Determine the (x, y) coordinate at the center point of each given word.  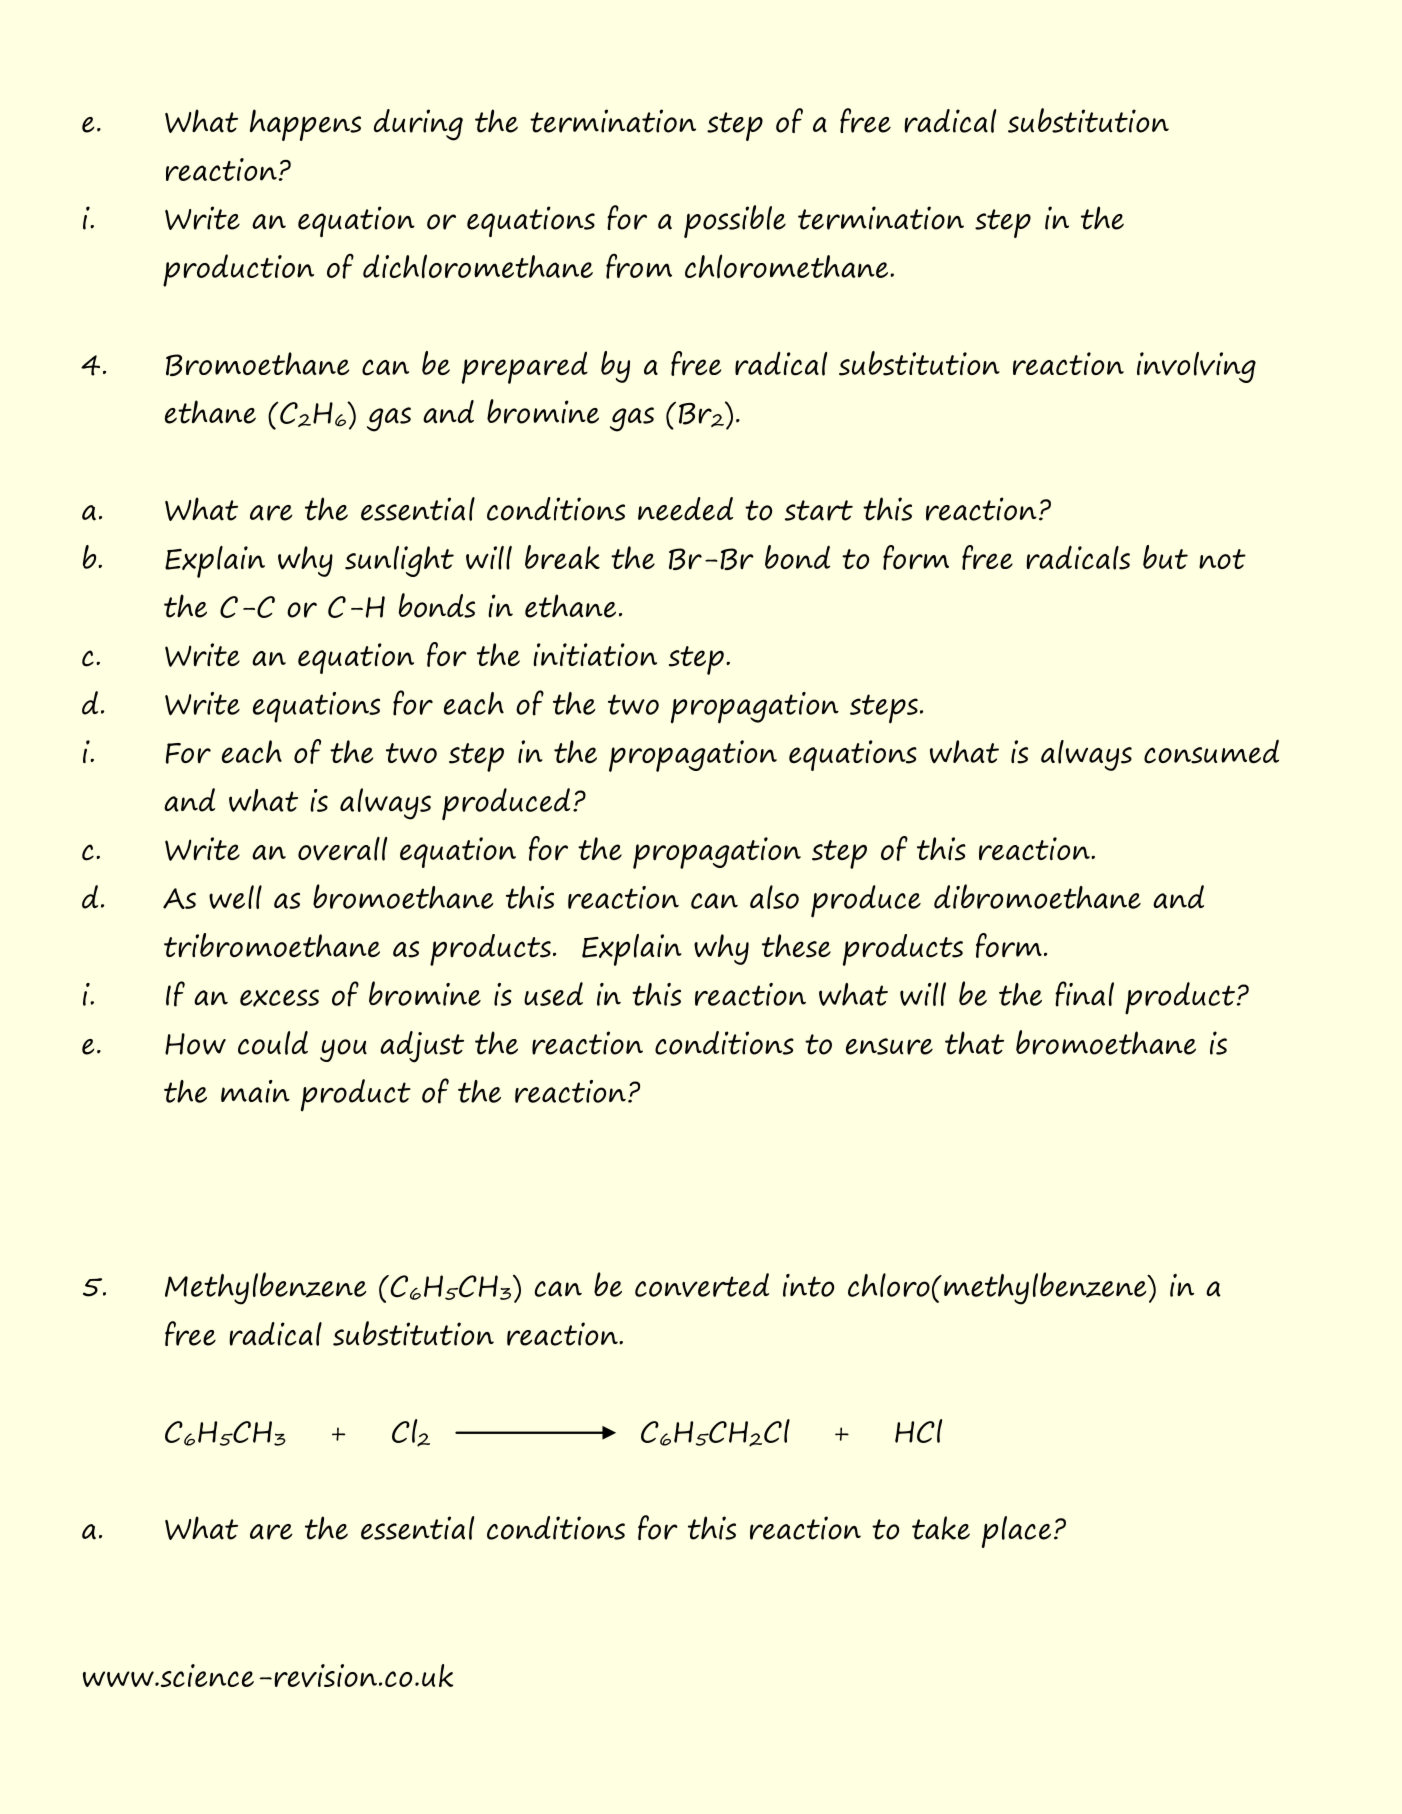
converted (702, 1285)
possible (735, 221)
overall (342, 849)
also (774, 897)
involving (1196, 367)
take (941, 1528)
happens (305, 125)
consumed (1211, 751)
